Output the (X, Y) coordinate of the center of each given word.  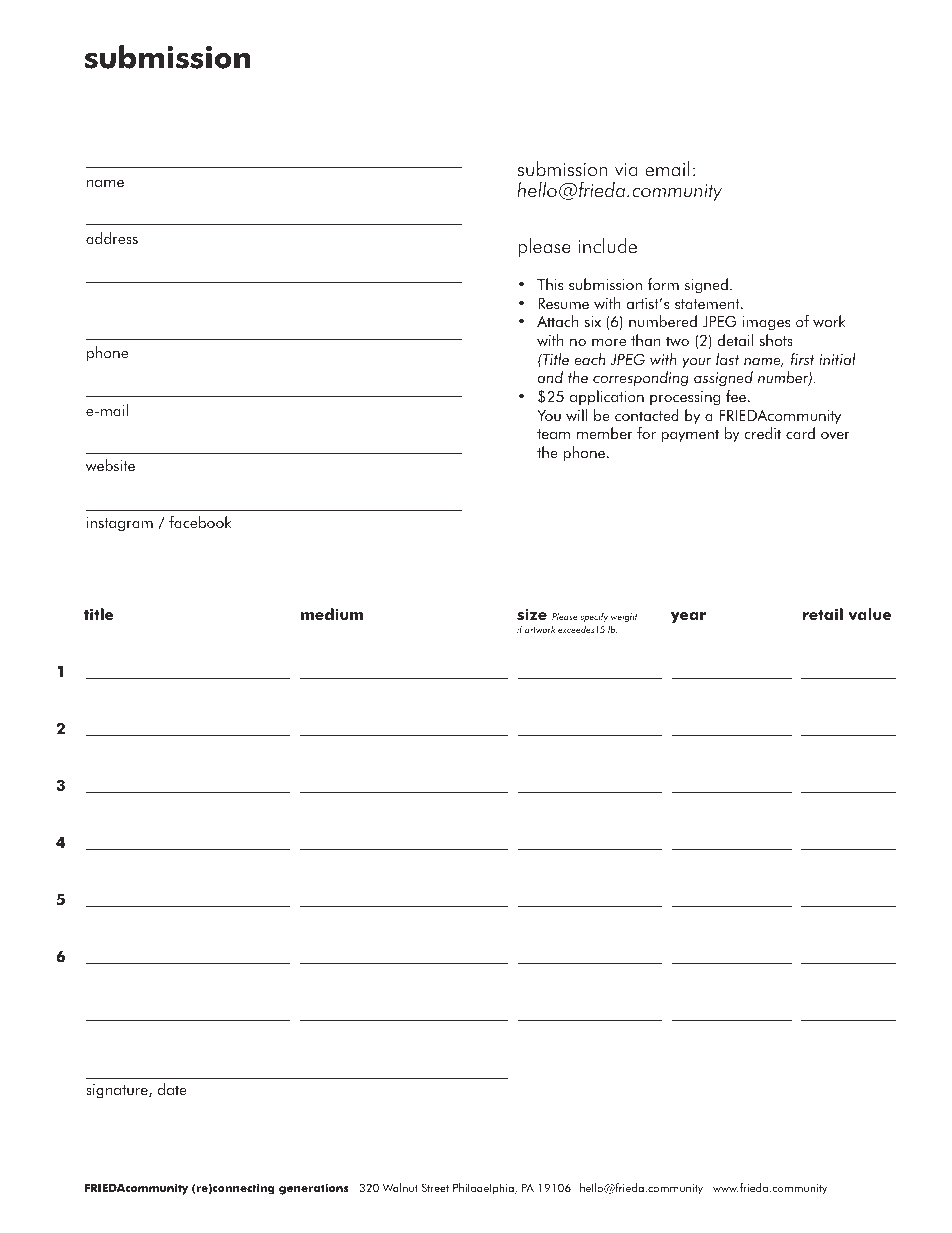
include (608, 245)
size (532, 614)
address (112, 238)
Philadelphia (484, 1189)
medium (332, 614)
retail (822, 614)
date (172, 1089)
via (626, 170)
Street (435, 1187)
